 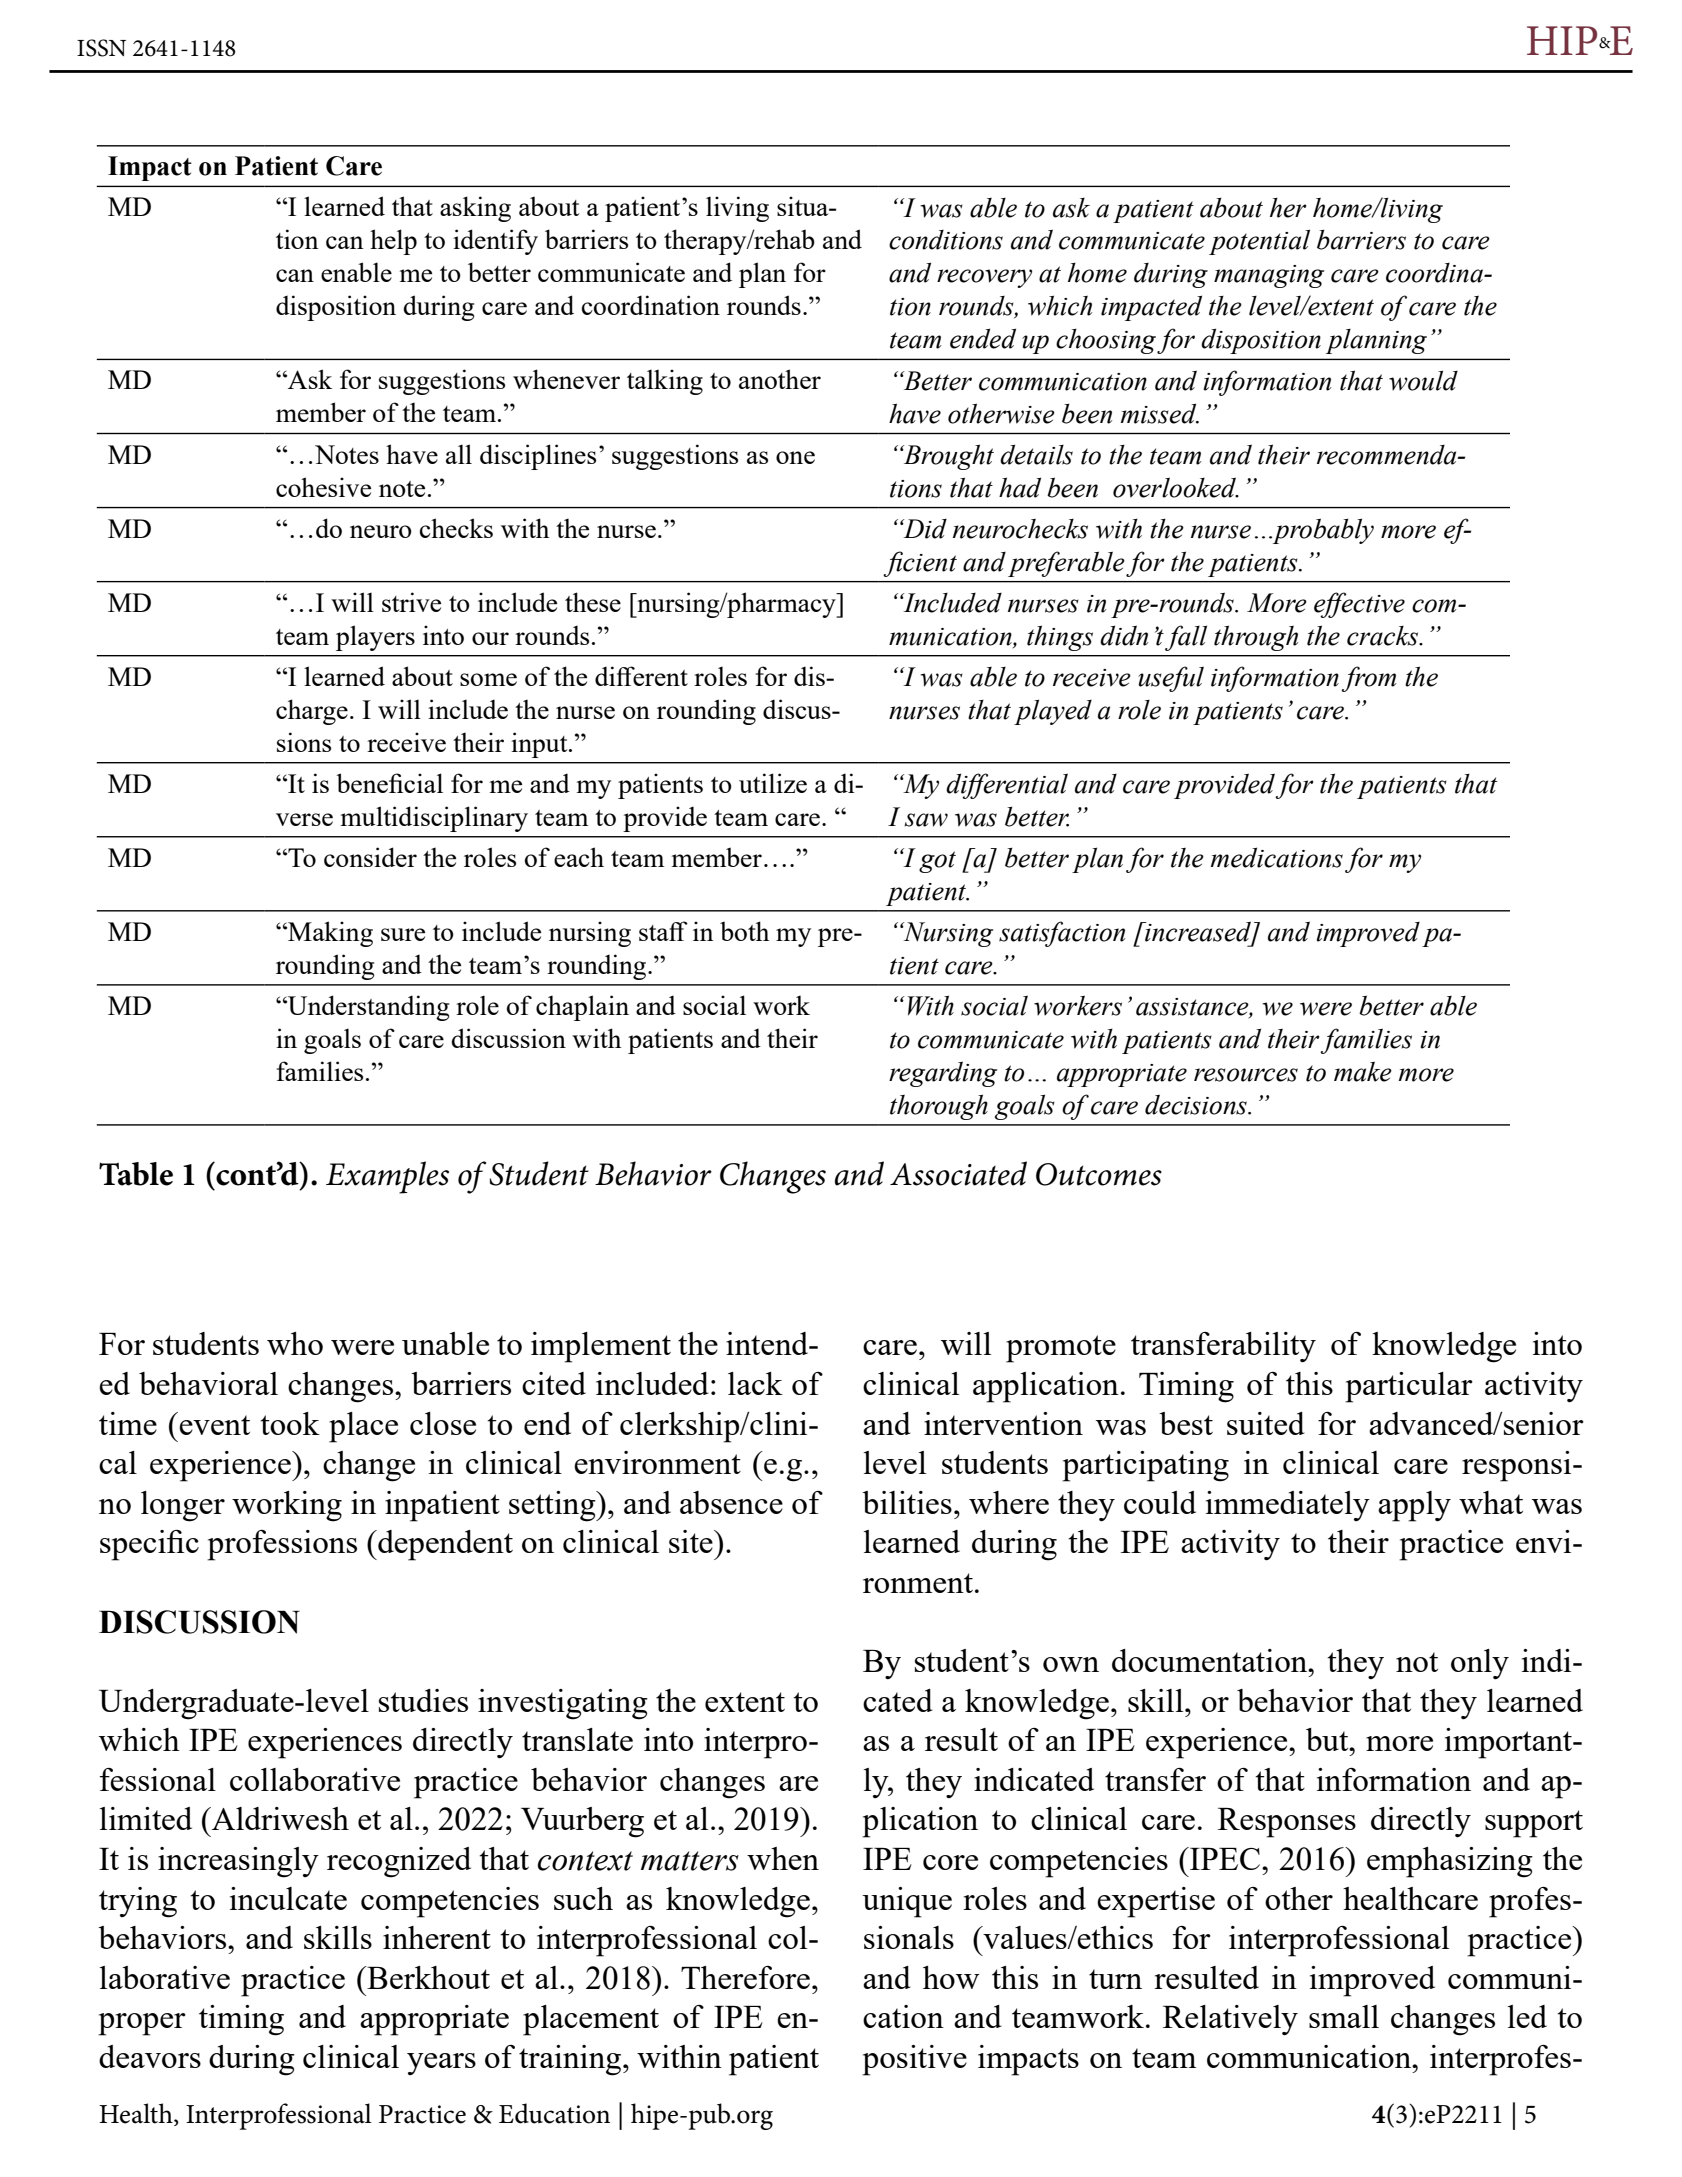 What do you see at coordinates (1363, 1071) in the document?
I see `make` at bounding box center [1363, 1071].
